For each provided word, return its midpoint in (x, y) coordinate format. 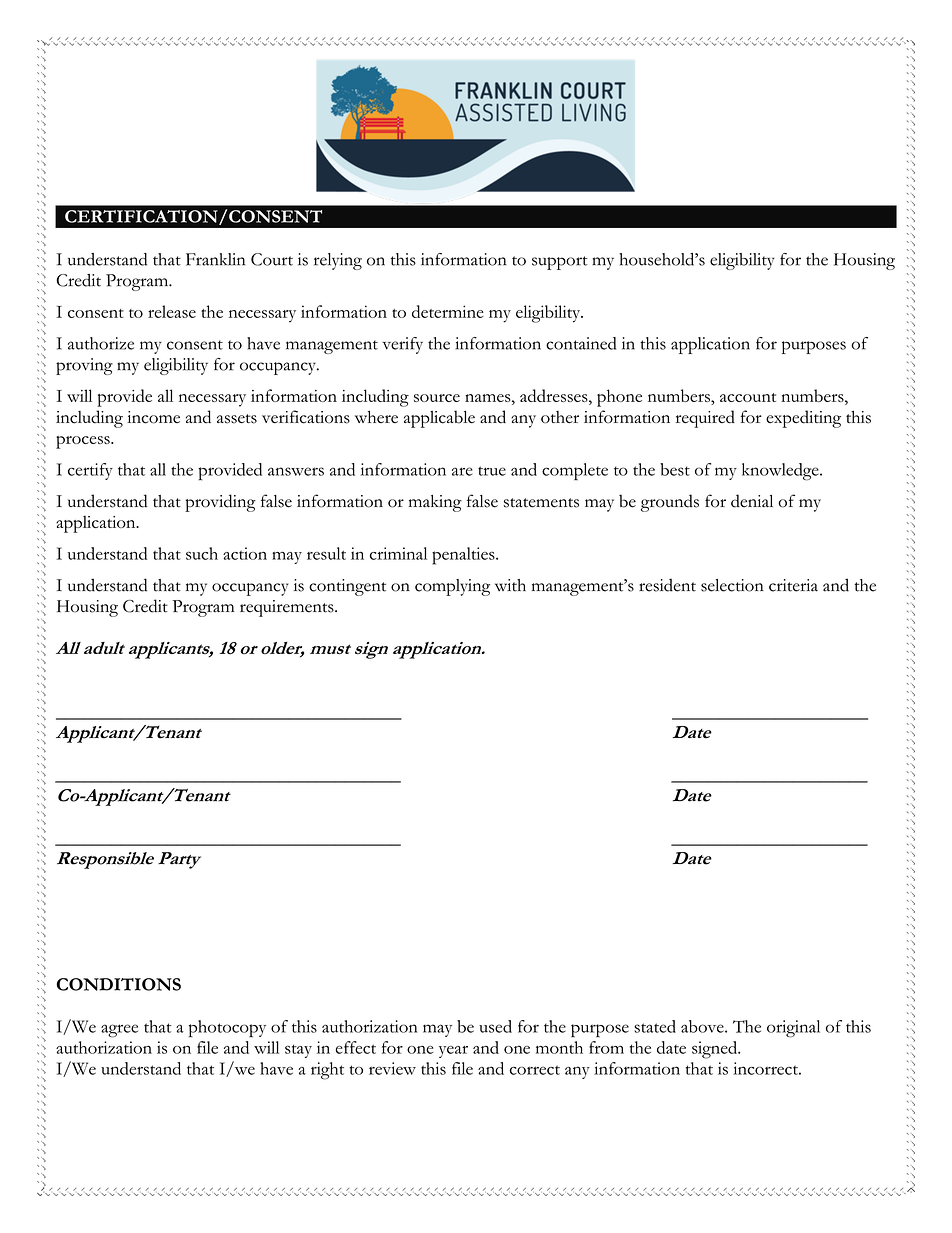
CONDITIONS (119, 984)
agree (119, 1031)
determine (448, 311)
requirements (288, 608)
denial (752, 501)
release (172, 311)
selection (732, 585)
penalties (464, 556)
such (202, 553)
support (560, 263)
